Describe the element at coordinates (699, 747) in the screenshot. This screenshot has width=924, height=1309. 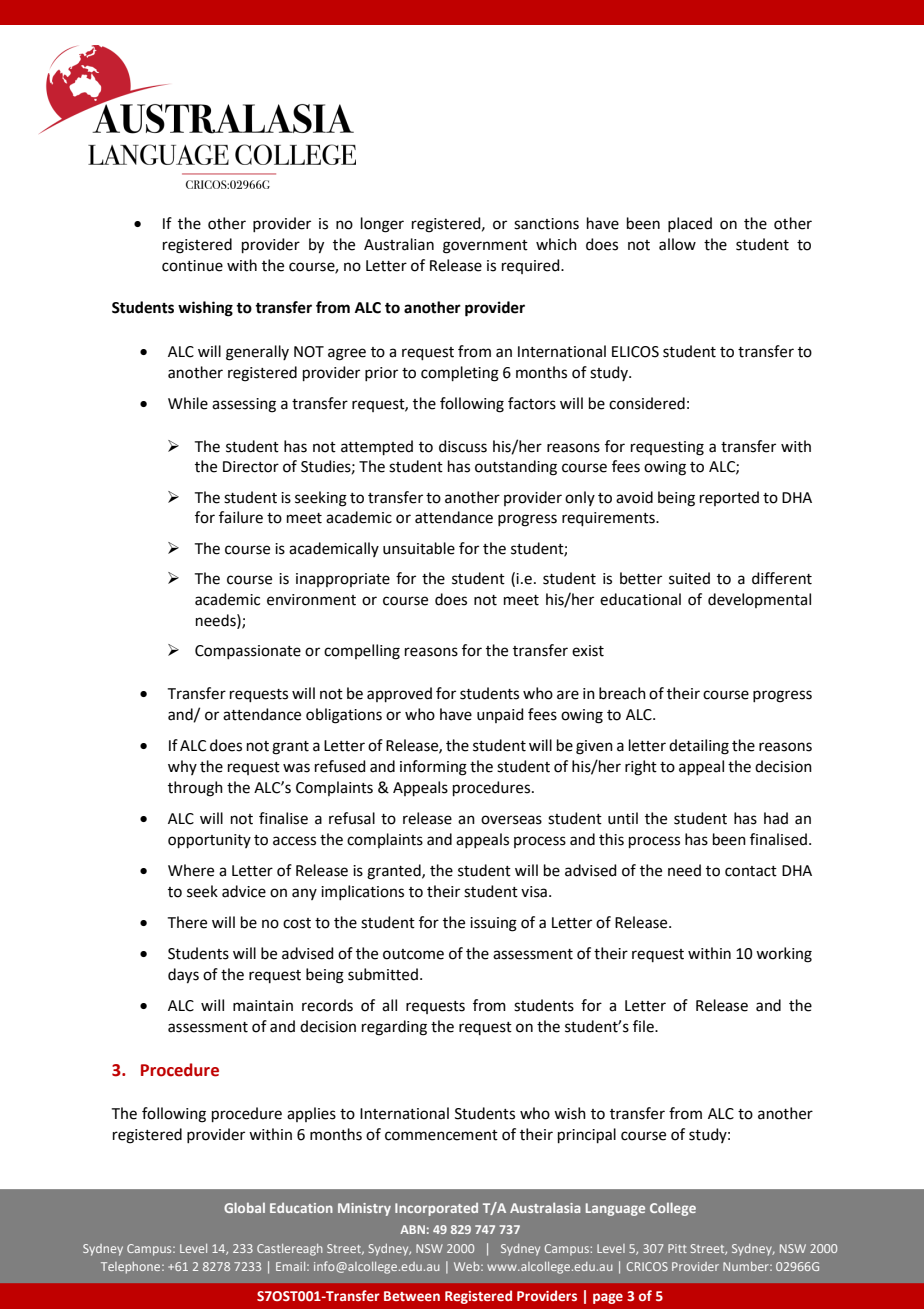
I see `detailing` at that location.
